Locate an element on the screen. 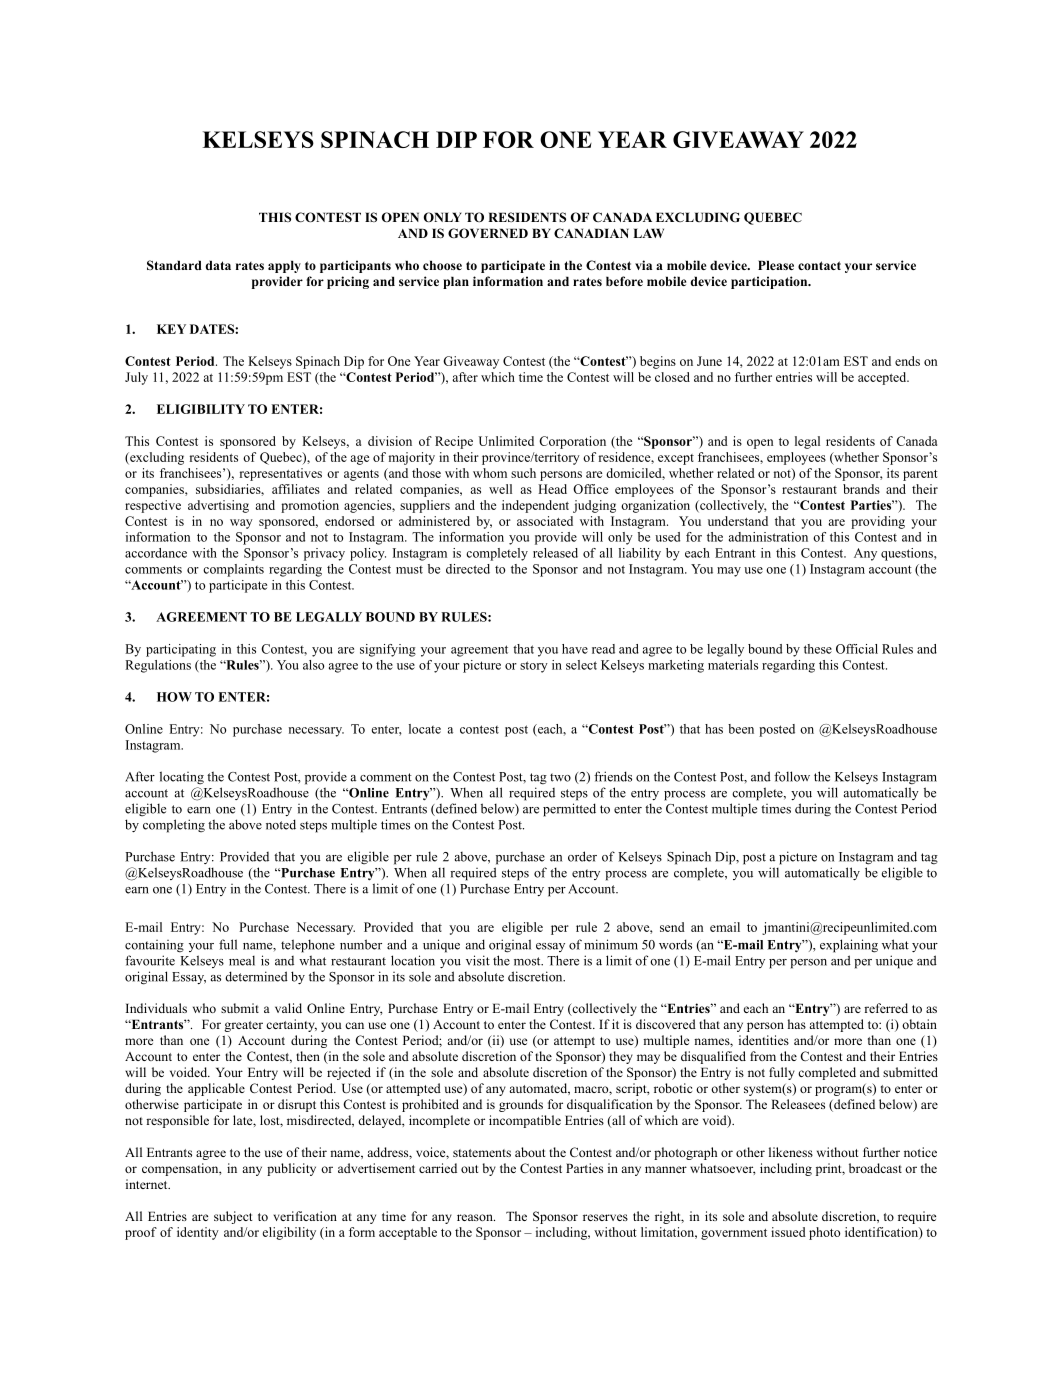  issued is located at coordinates (788, 1232).
